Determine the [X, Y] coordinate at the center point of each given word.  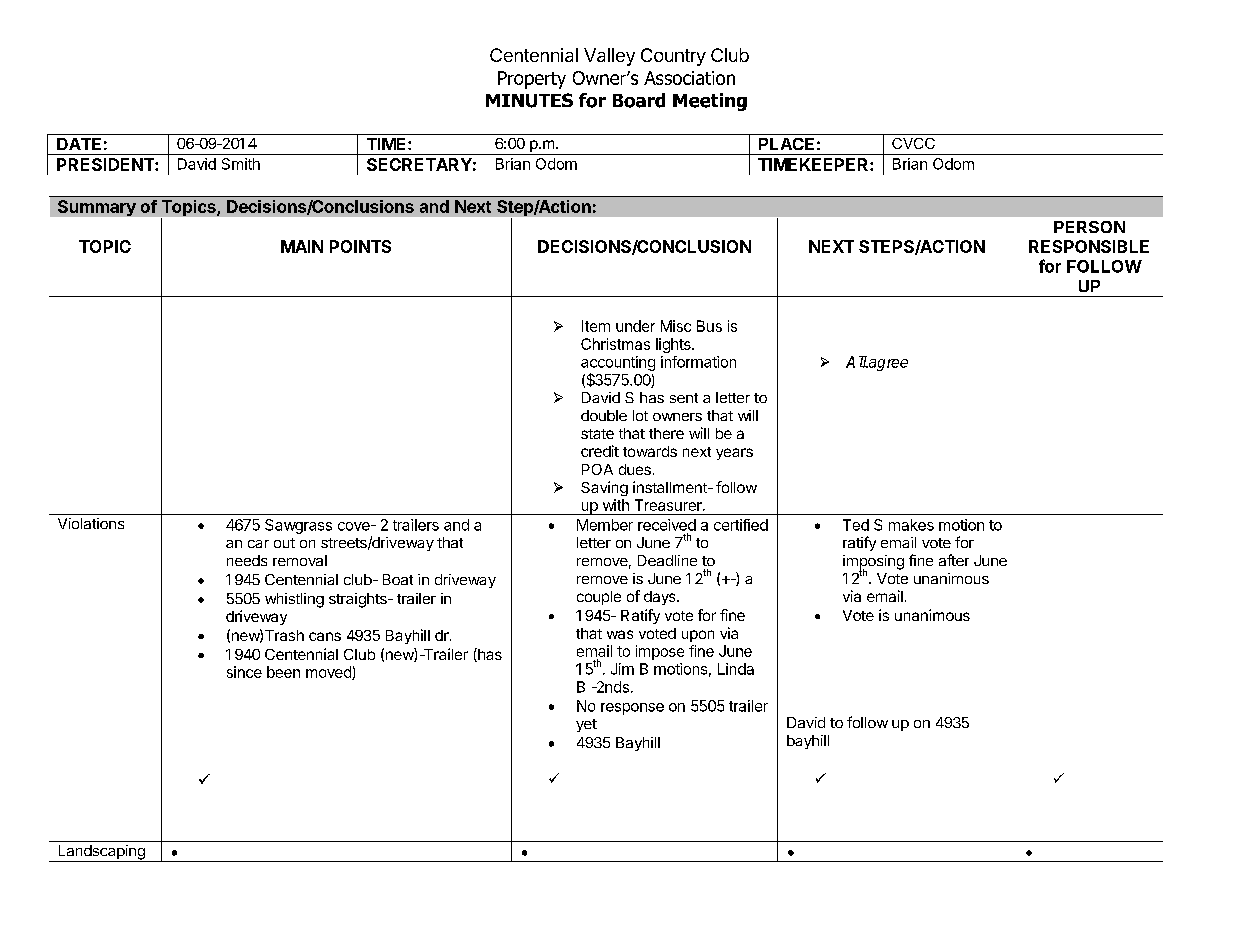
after [954, 560]
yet [586, 725]
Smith [241, 164]
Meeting [710, 102]
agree [887, 365]
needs [247, 560]
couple [599, 598]
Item [596, 326]
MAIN [302, 246]
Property [532, 80]
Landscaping [101, 853]
